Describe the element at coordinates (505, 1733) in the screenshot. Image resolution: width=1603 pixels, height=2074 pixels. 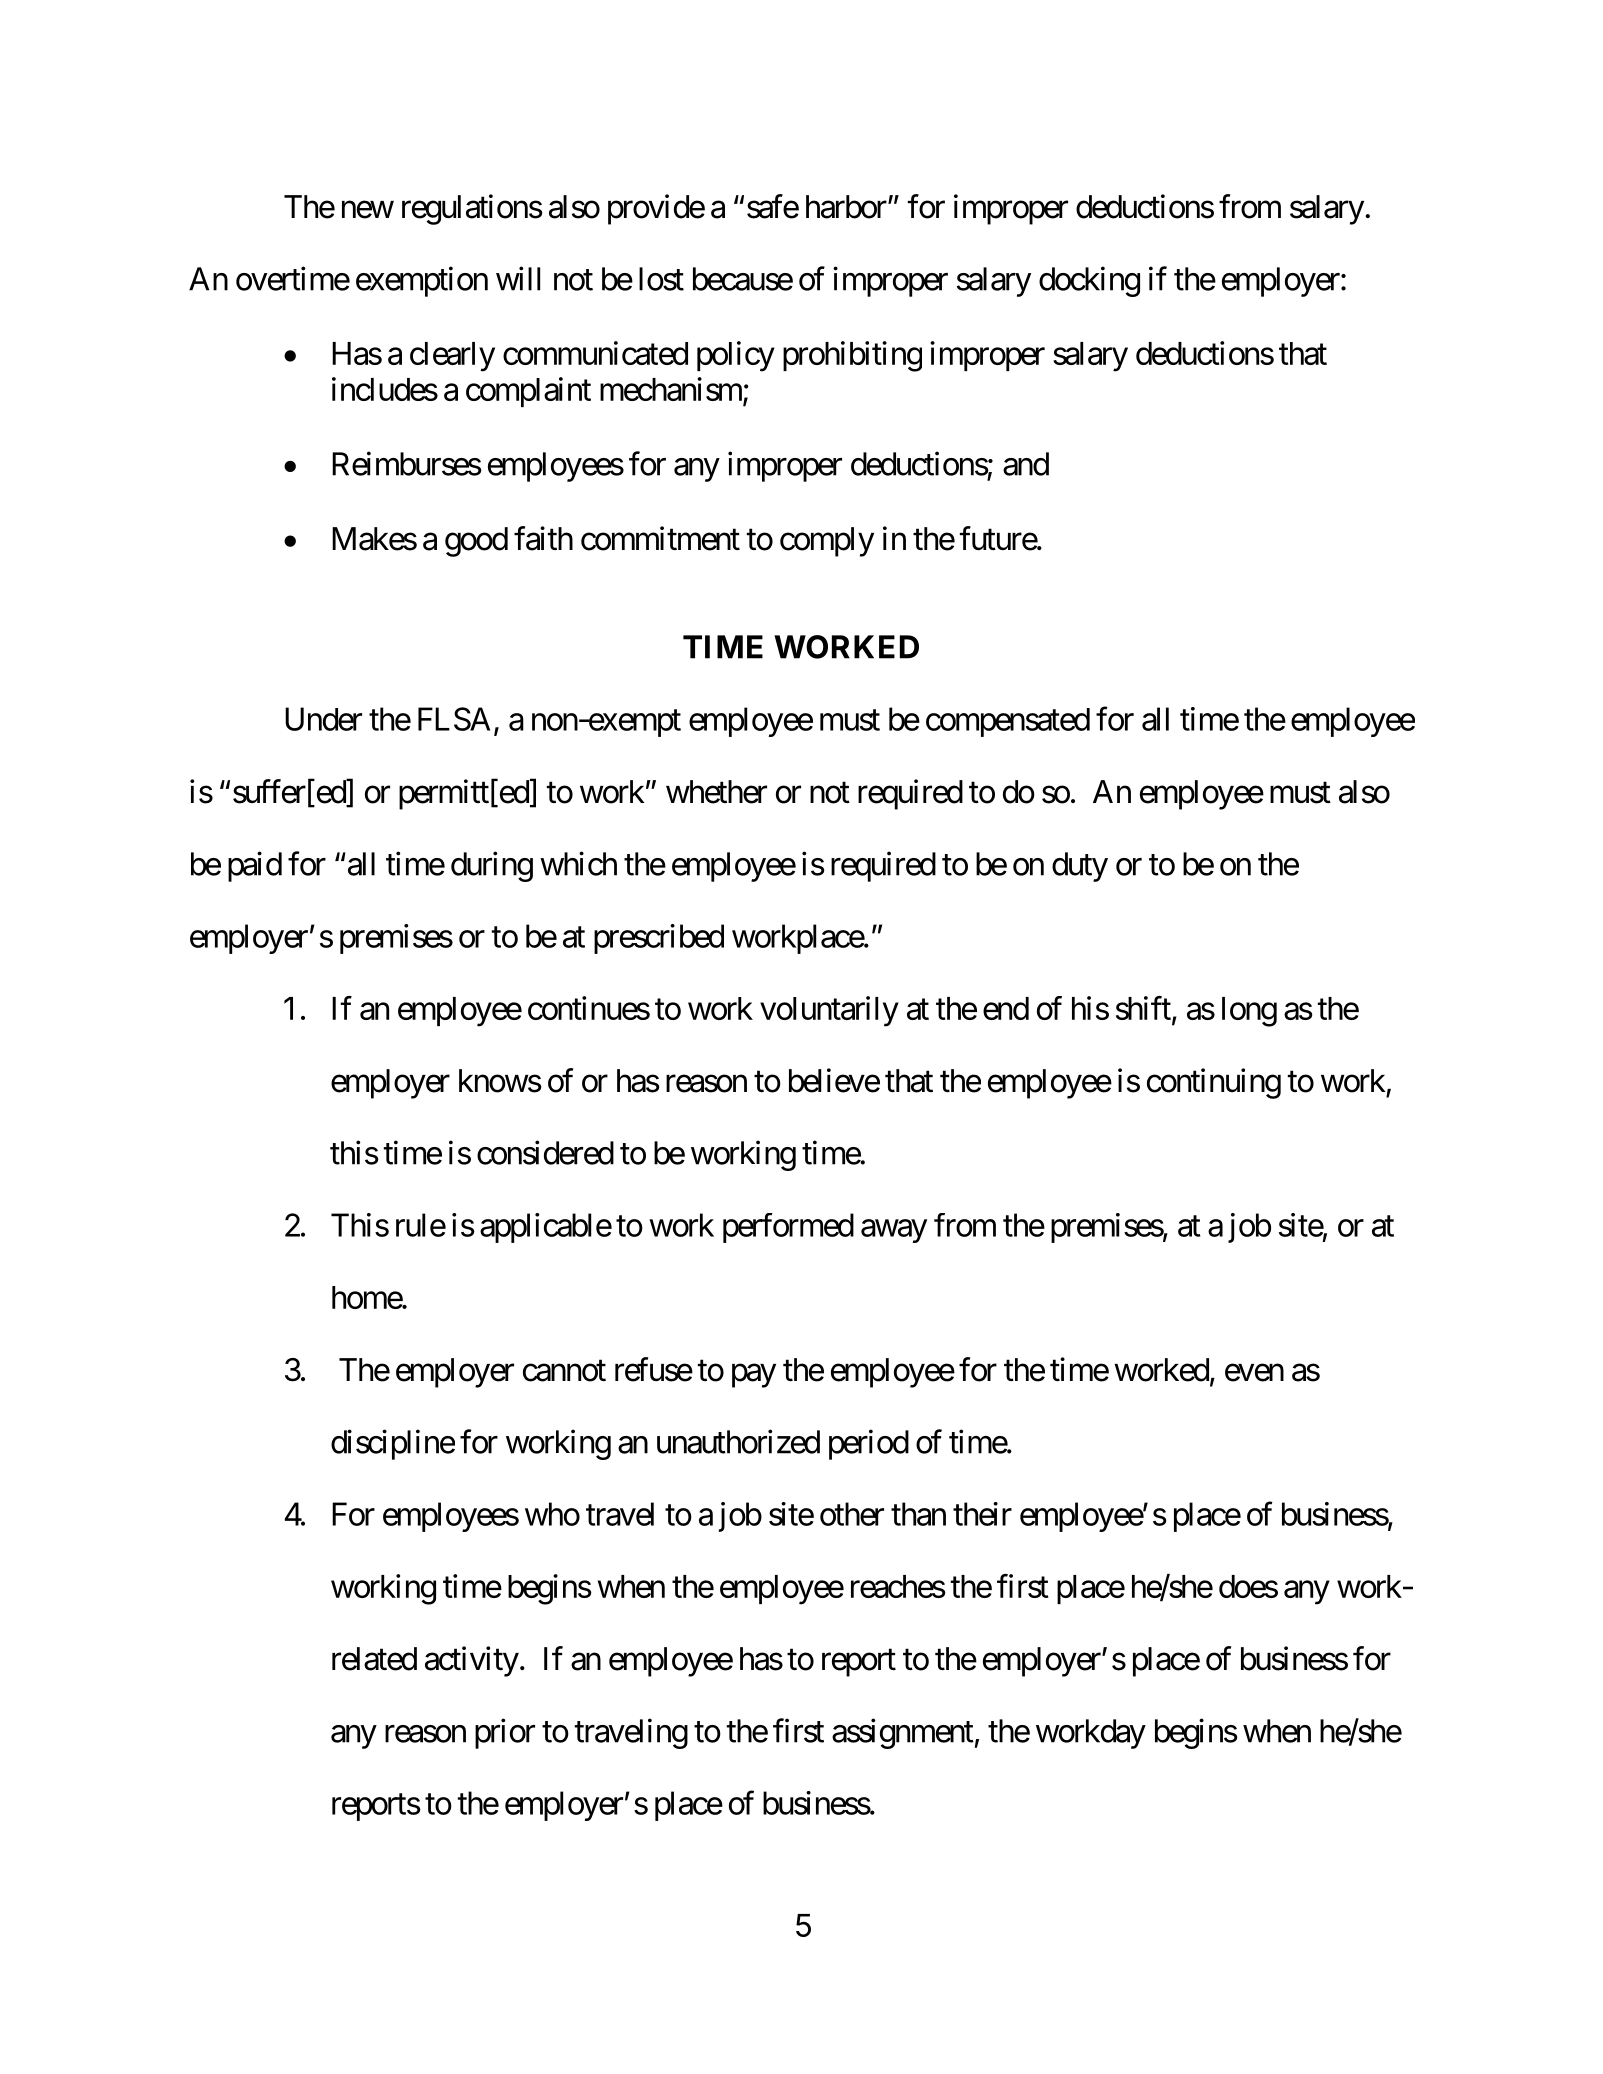
I see `prior` at that location.
